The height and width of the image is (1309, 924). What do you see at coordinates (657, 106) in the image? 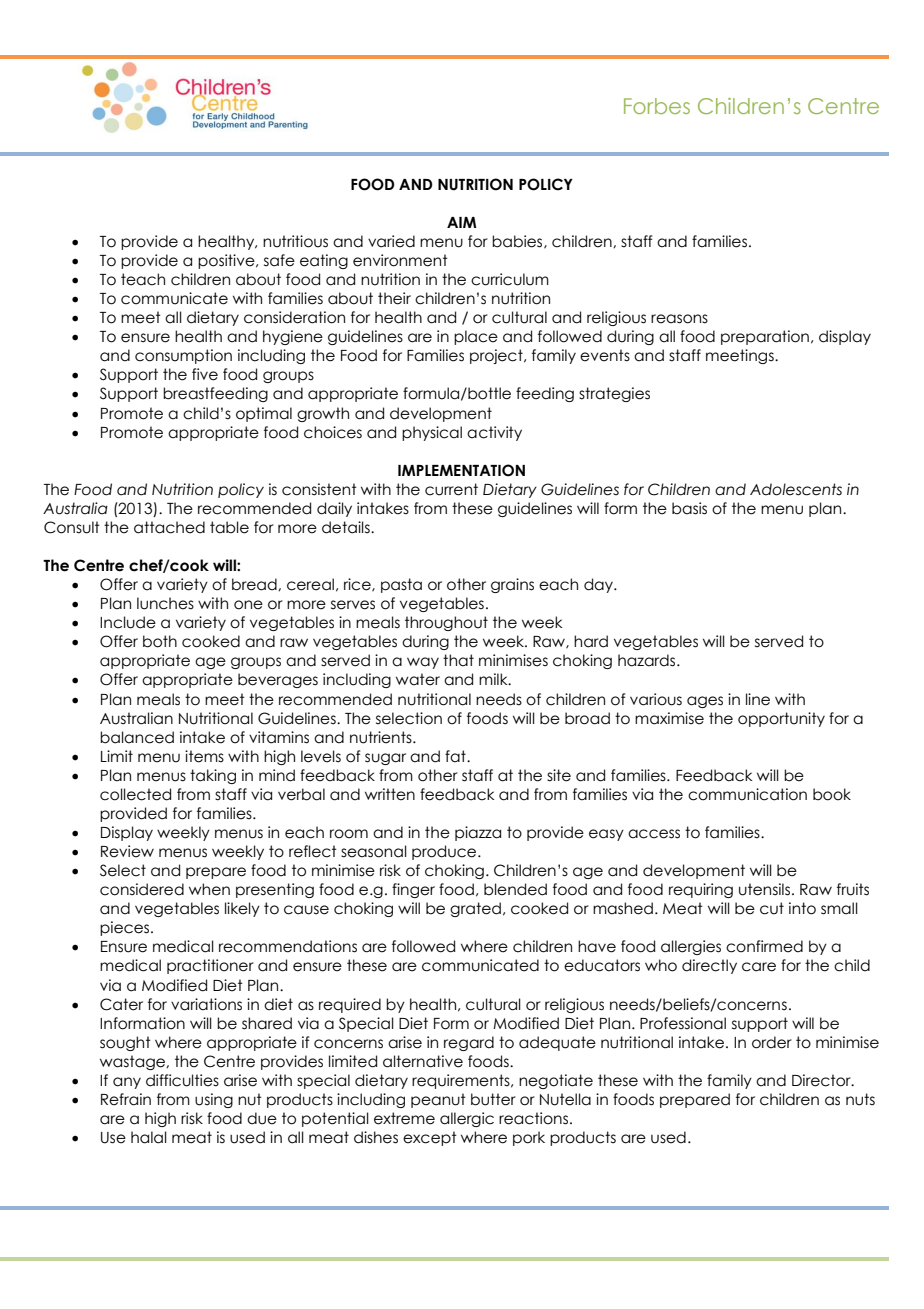
I see `Forbes` at bounding box center [657, 106].
